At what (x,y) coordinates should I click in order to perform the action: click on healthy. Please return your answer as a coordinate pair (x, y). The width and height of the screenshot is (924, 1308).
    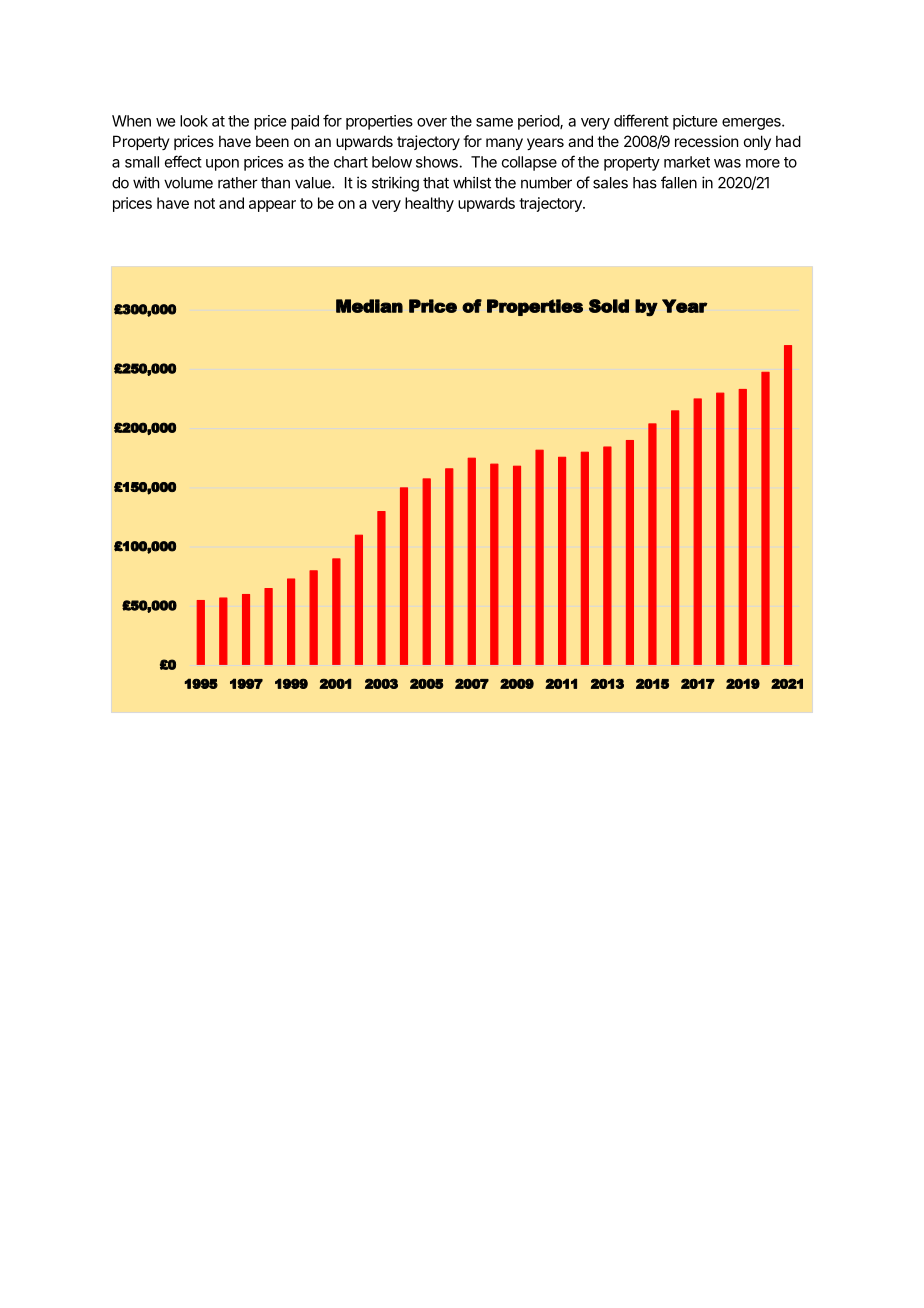
    Looking at the image, I should click on (429, 204).
